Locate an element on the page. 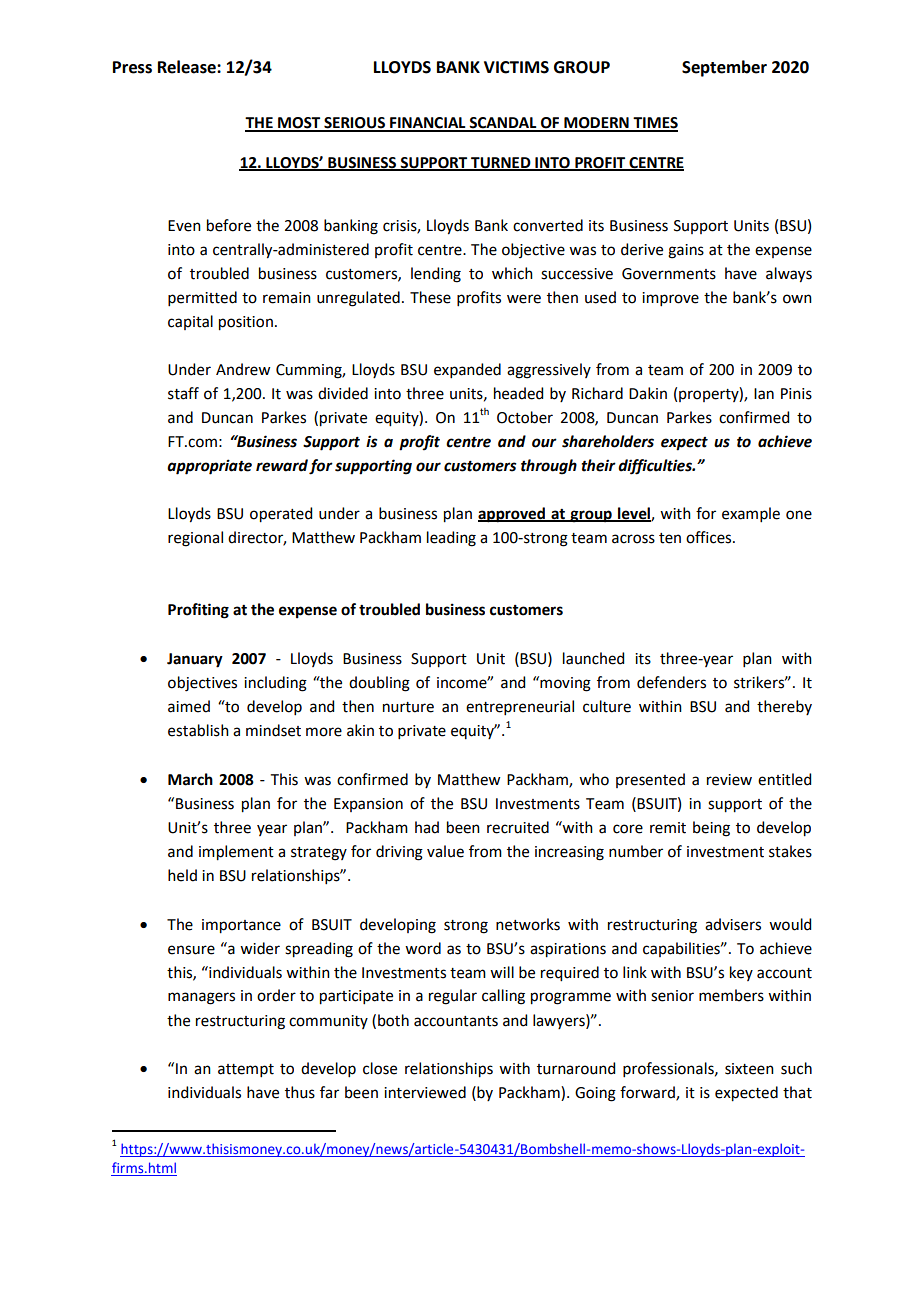  attempt is located at coordinates (246, 1070).
